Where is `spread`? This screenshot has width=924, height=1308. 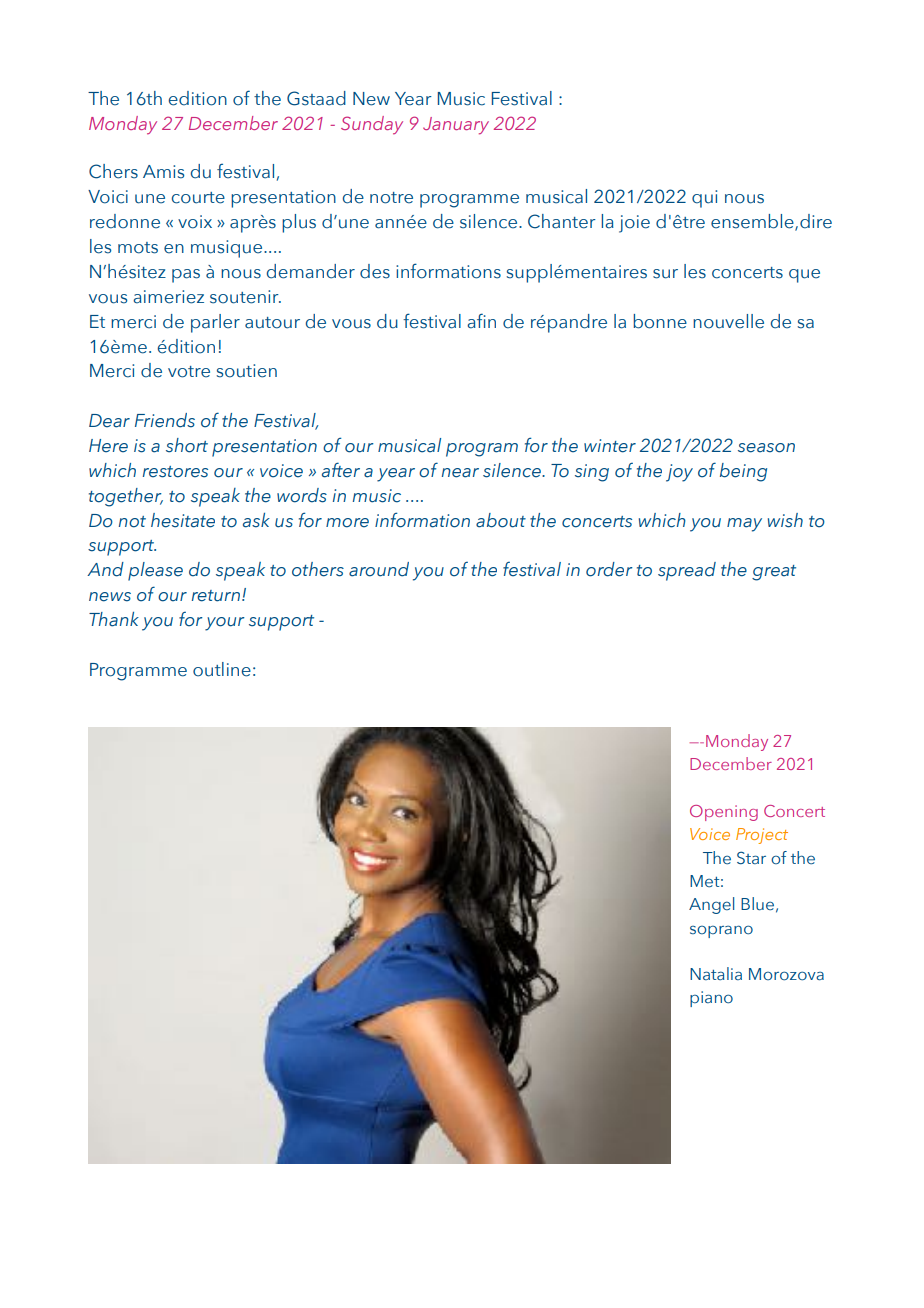
spread is located at coordinates (687, 571).
